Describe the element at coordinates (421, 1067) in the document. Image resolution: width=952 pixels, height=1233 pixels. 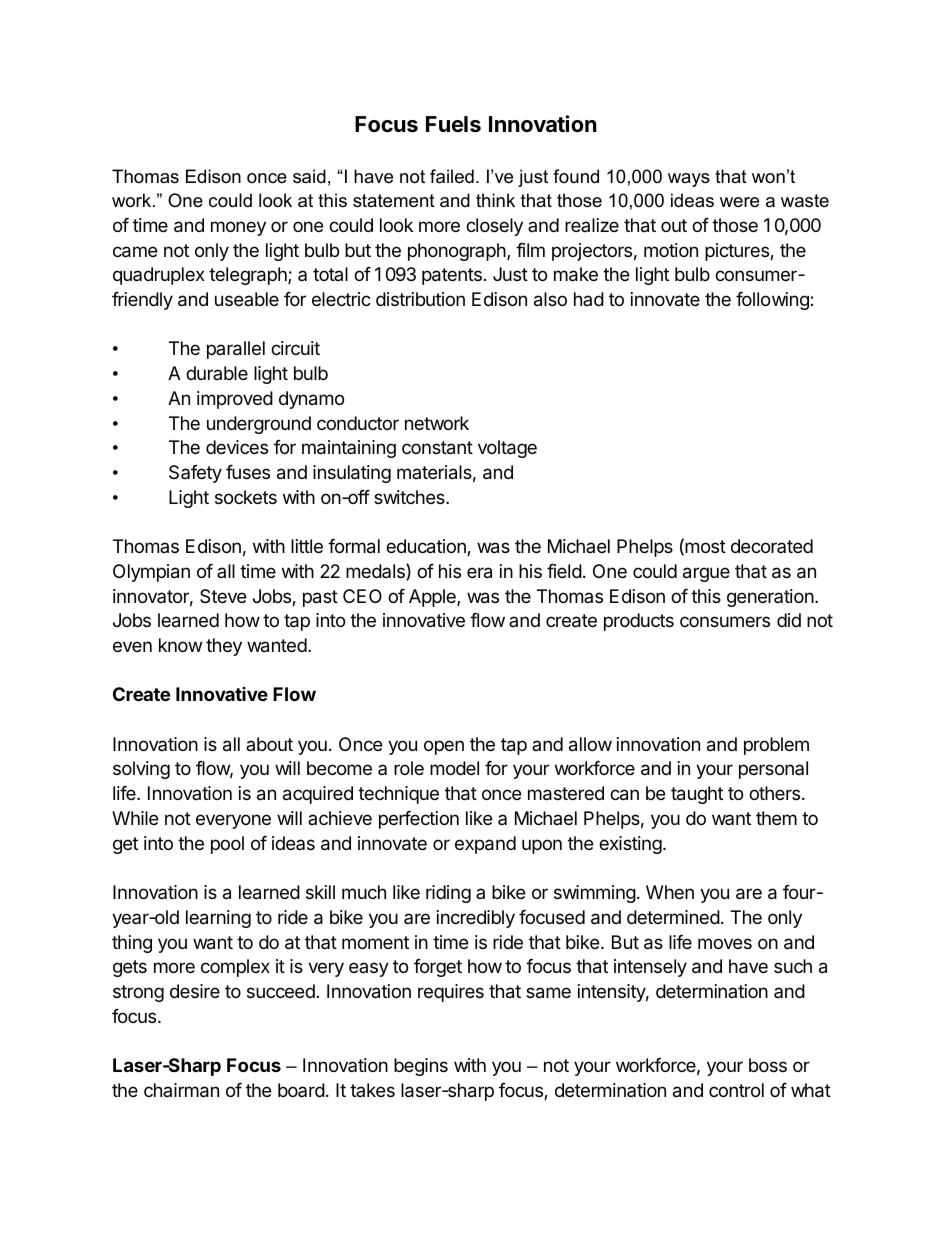
I see `begins` at that location.
